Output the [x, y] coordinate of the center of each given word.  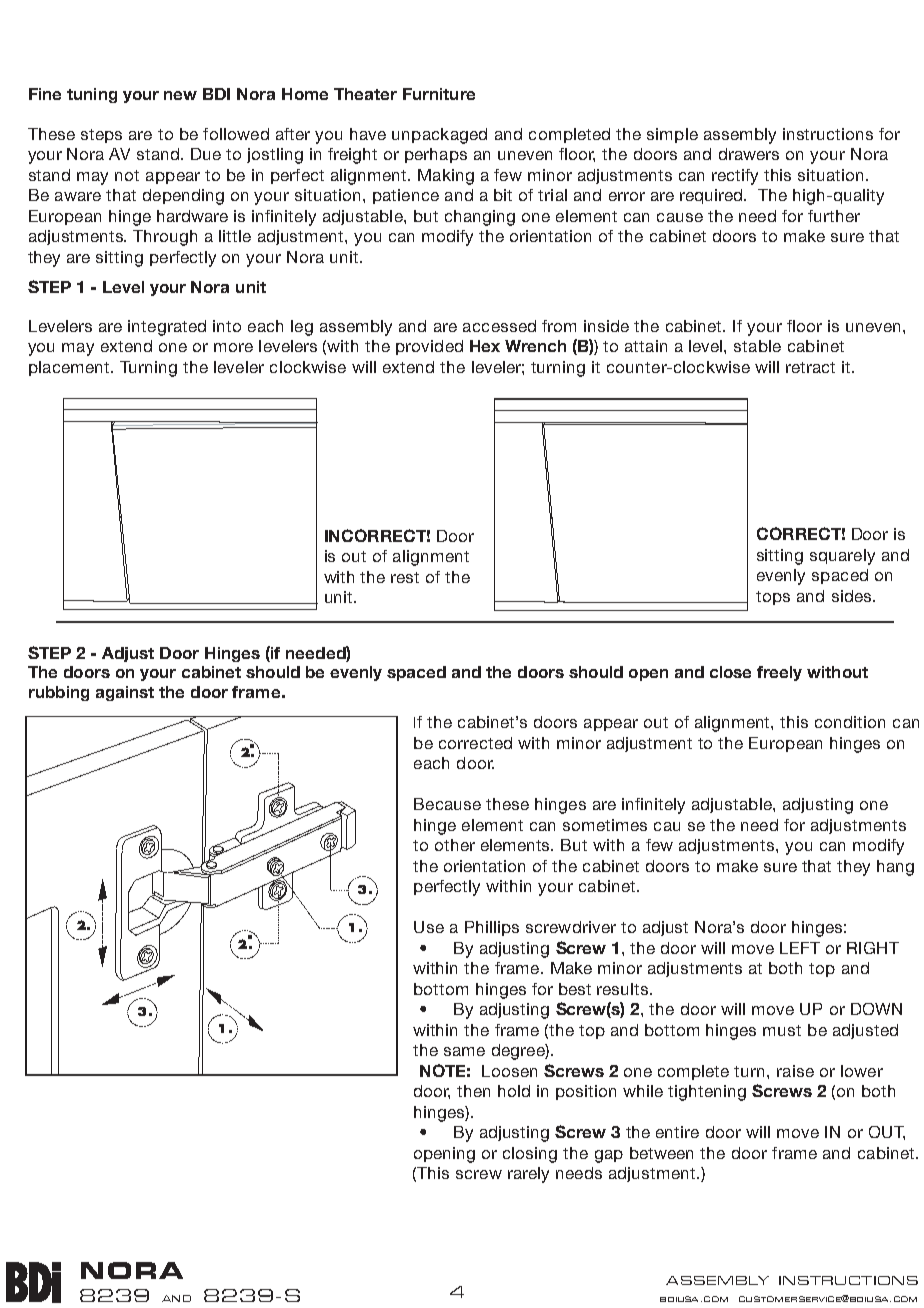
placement [70, 368]
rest [405, 577]
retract [810, 367]
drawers [749, 154]
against [125, 693]
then [473, 1091]
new [180, 95]
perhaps [436, 155]
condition [850, 722]
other [455, 845]
